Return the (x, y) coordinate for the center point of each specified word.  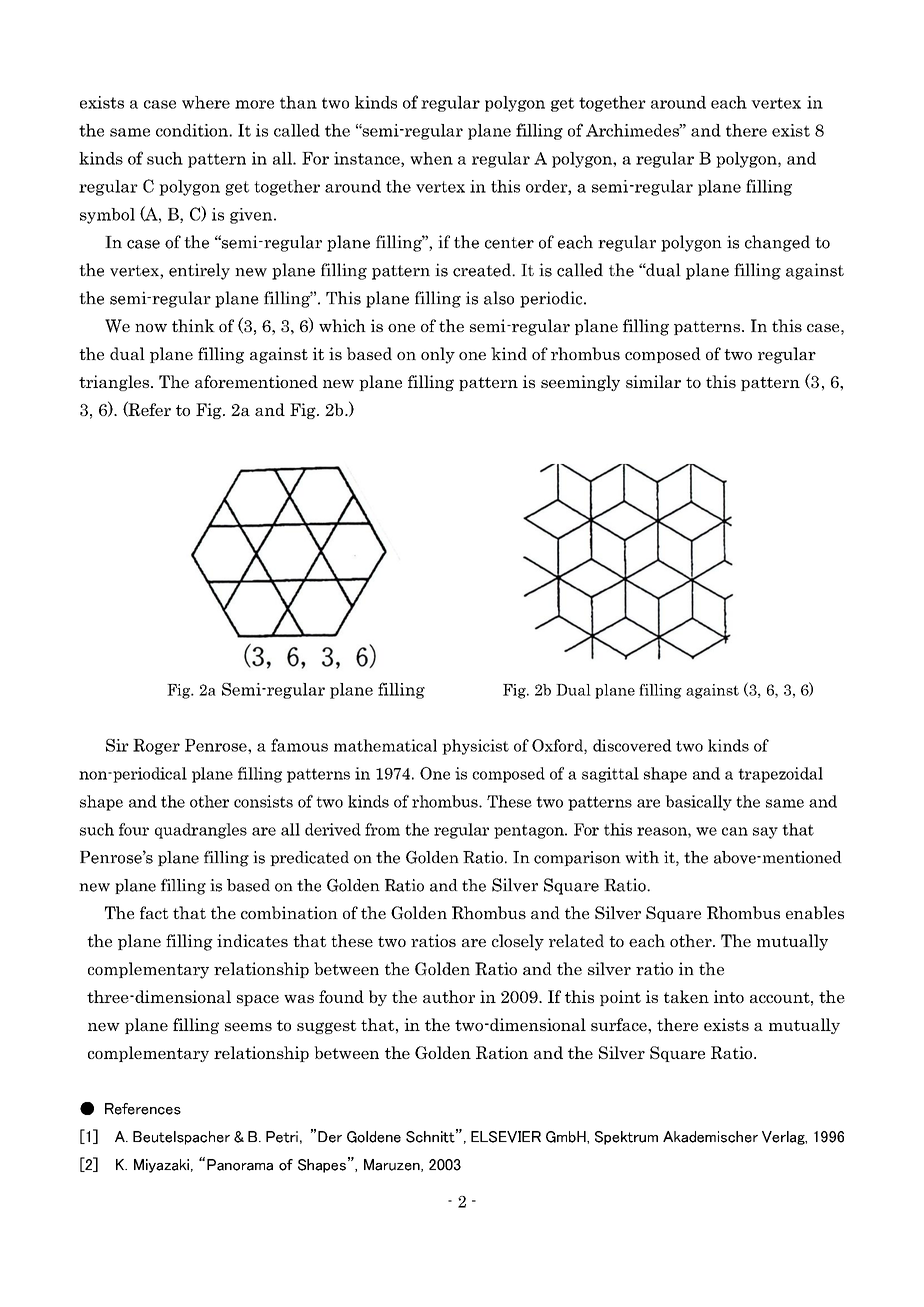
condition (193, 130)
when (431, 158)
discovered (632, 745)
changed (777, 243)
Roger (156, 747)
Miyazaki (161, 1166)
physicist (475, 747)
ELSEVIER (506, 1137)
